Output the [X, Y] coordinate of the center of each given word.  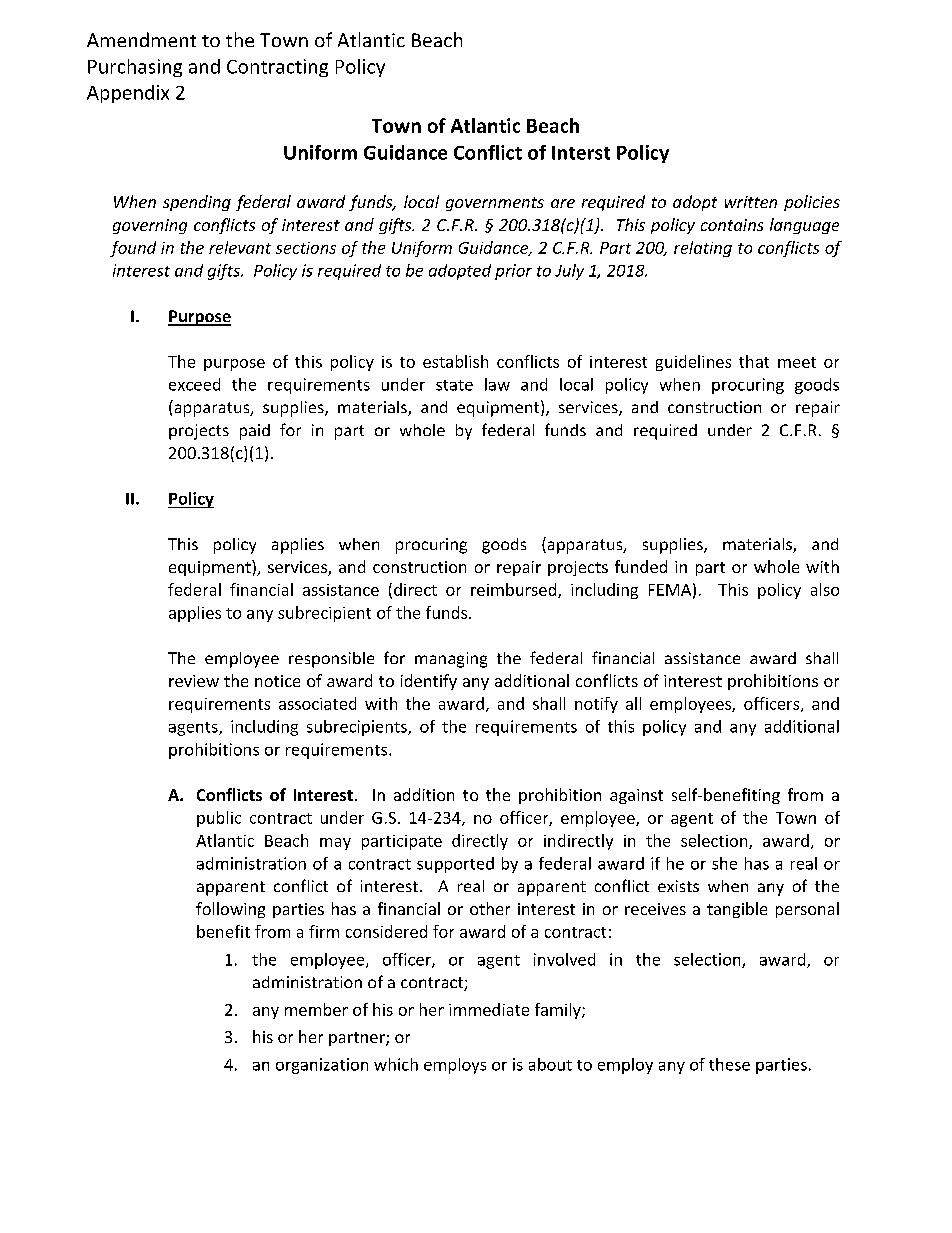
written [751, 202]
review [194, 681]
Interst [581, 153]
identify [429, 682]
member [316, 1009]
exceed [194, 384]
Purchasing [135, 68]
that [754, 361]
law [497, 384]
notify [596, 705]
